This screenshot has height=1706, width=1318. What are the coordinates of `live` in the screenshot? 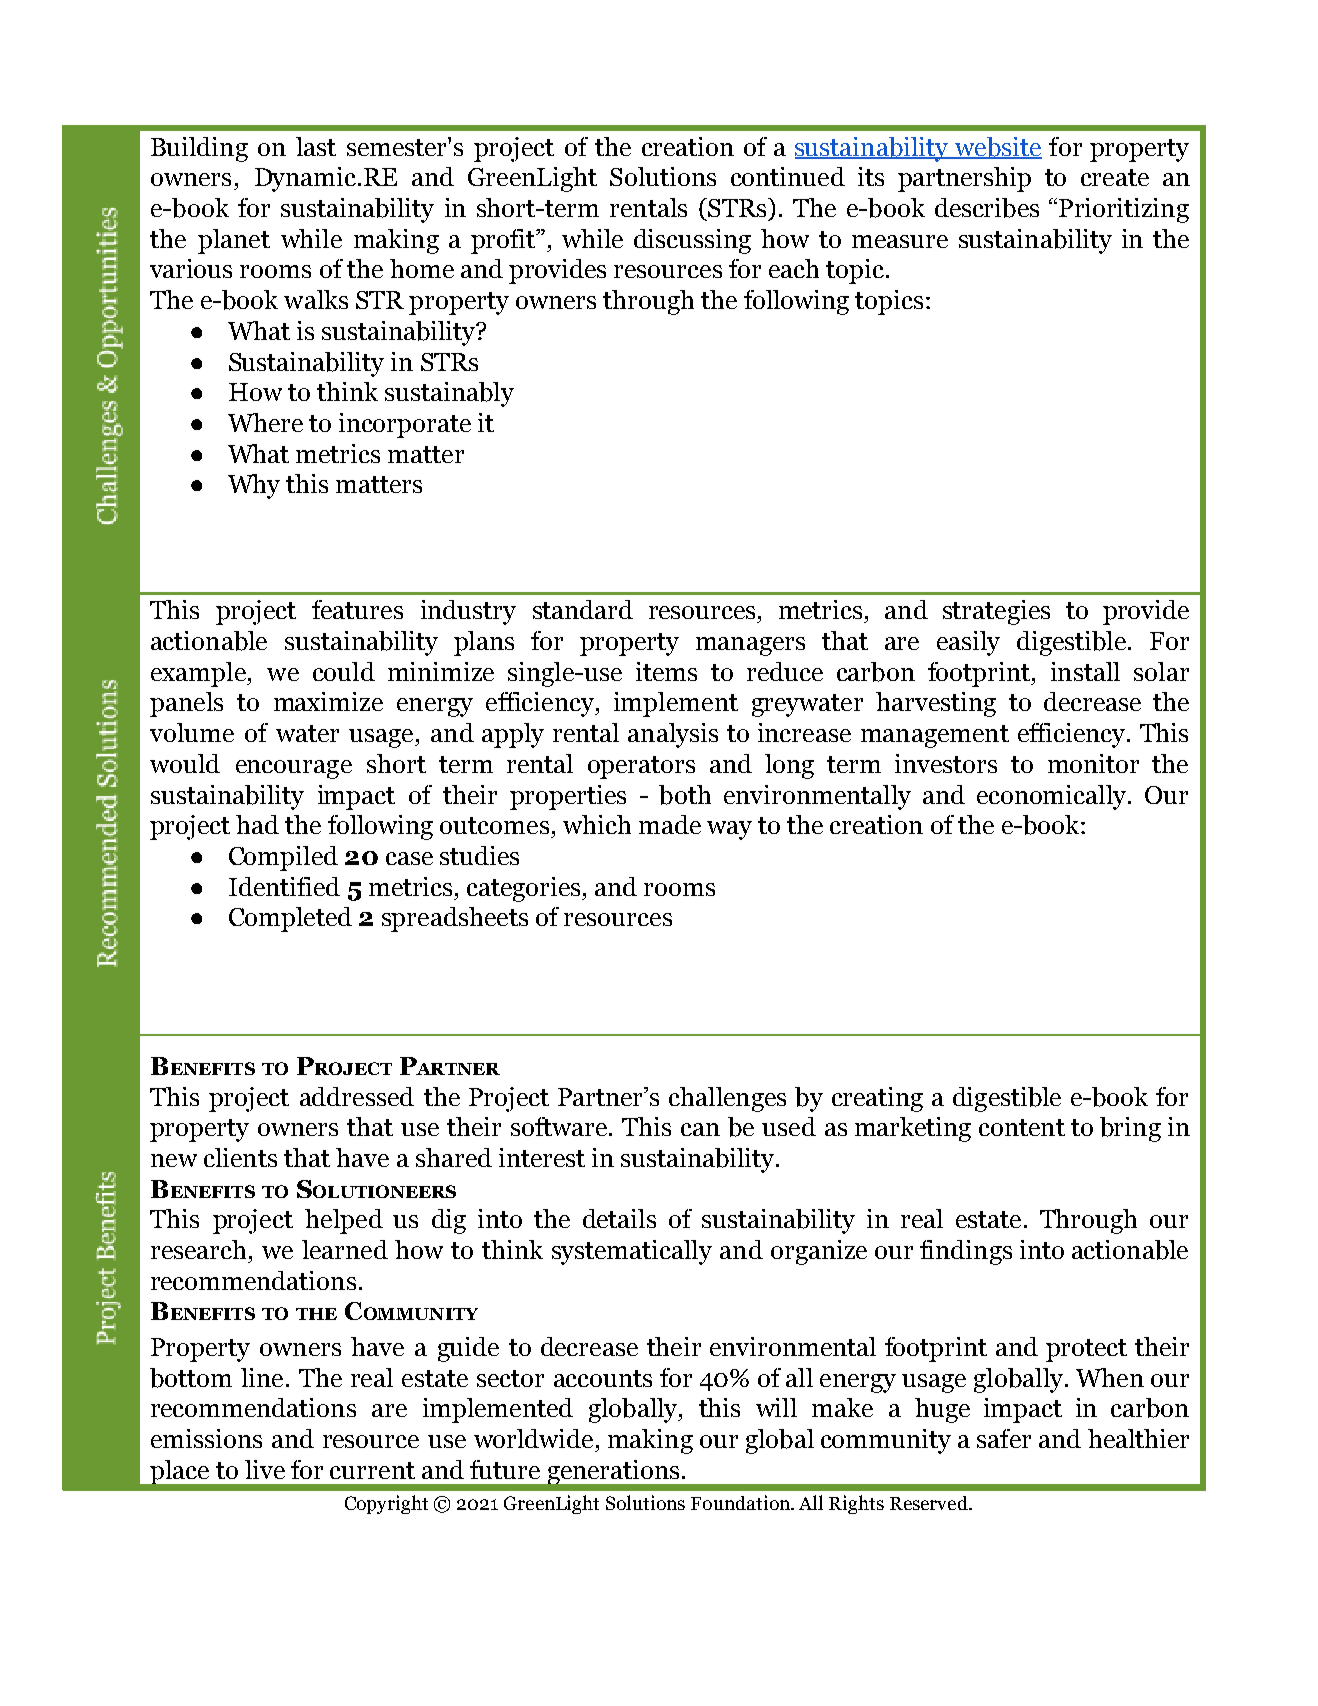 It's located at (265, 1469).
